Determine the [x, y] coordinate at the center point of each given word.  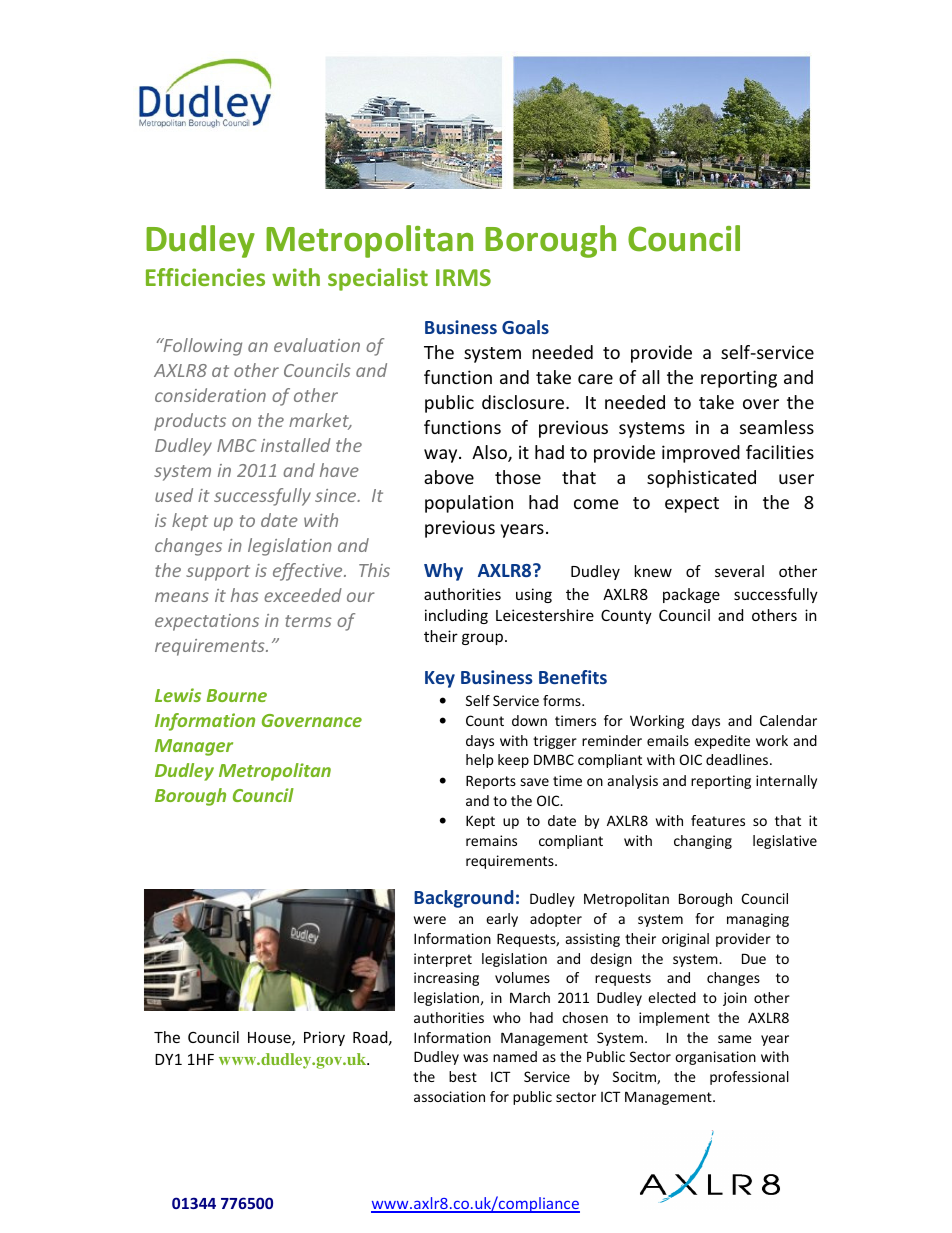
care [595, 379]
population [469, 504]
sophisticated [701, 479]
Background [463, 899]
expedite [722, 742]
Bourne [237, 695]
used [174, 495]
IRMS [463, 277]
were [430, 920]
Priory [324, 1038]
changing [703, 842]
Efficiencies [205, 277]
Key [440, 679]
